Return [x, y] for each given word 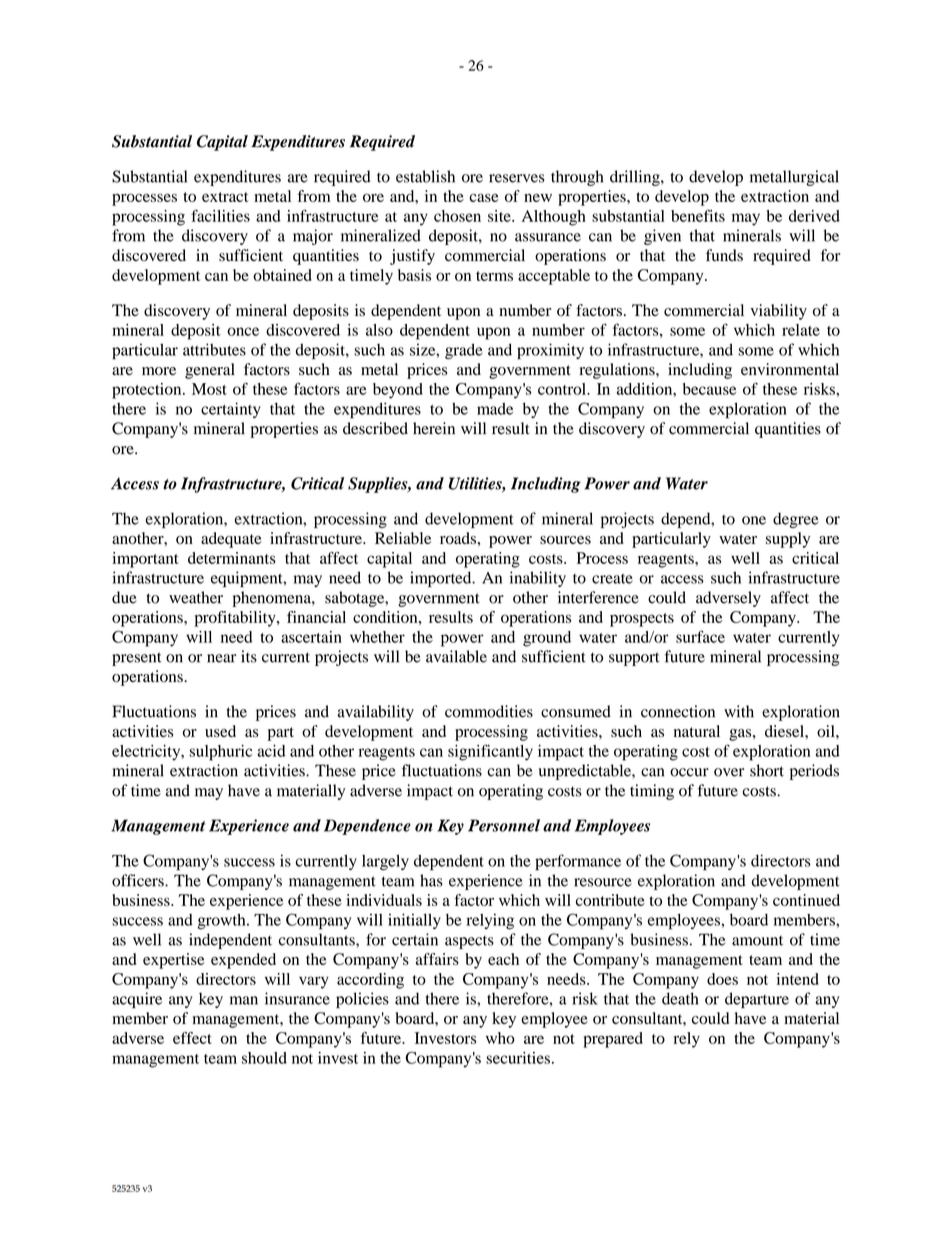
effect [192, 1038]
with [739, 711]
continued [806, 900]
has [431, 880]
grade [464, 351]
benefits [698, 216]
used [220, 731]
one [754, 520]
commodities [489, 711]
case [484, 197]
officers [139, 880]
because [709, 389]
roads [459, 538]
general [210, 371]
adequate [231, 540]
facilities [220, 215]
